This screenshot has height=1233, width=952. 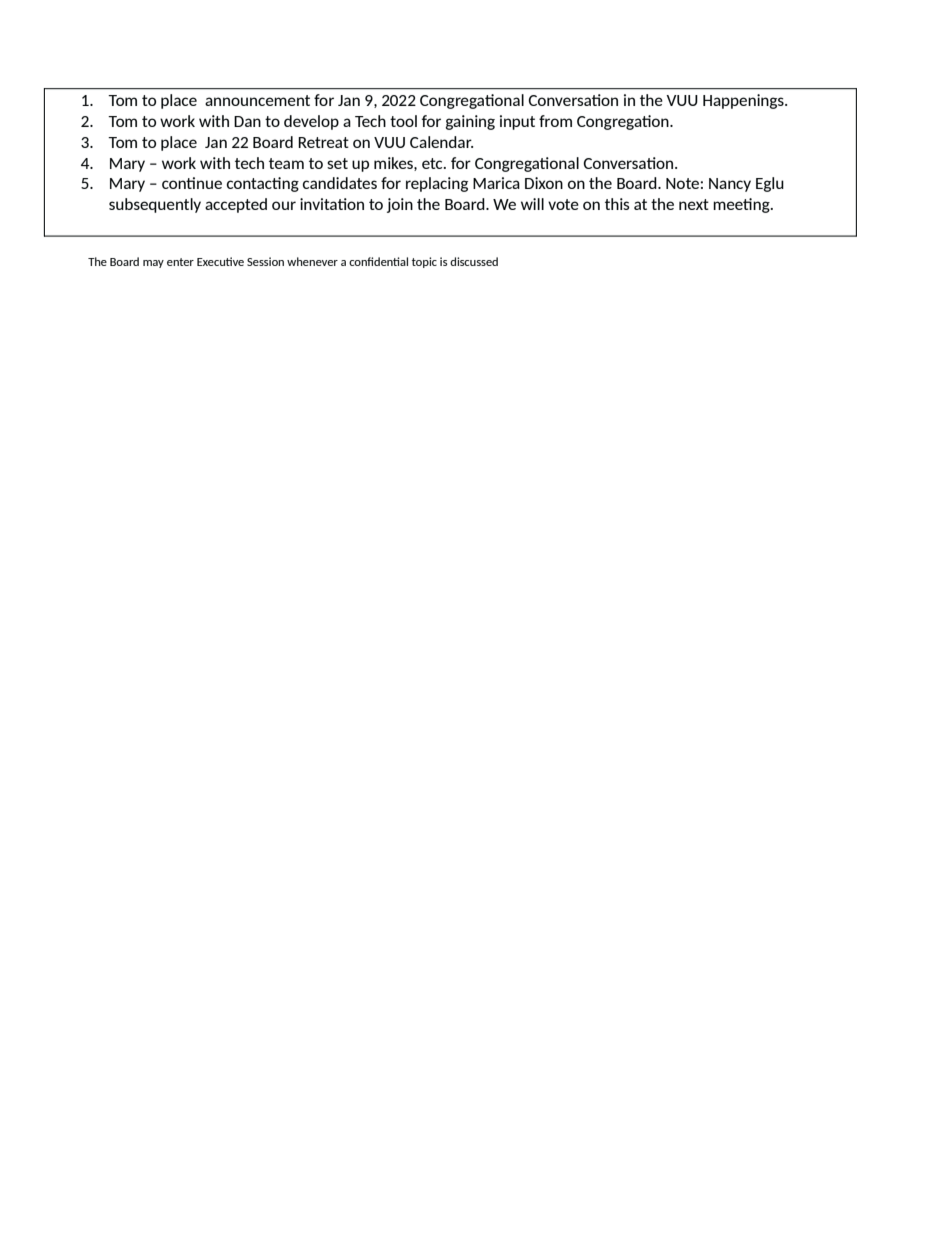 I want to click on gaining, so click(x=470, y=122).
